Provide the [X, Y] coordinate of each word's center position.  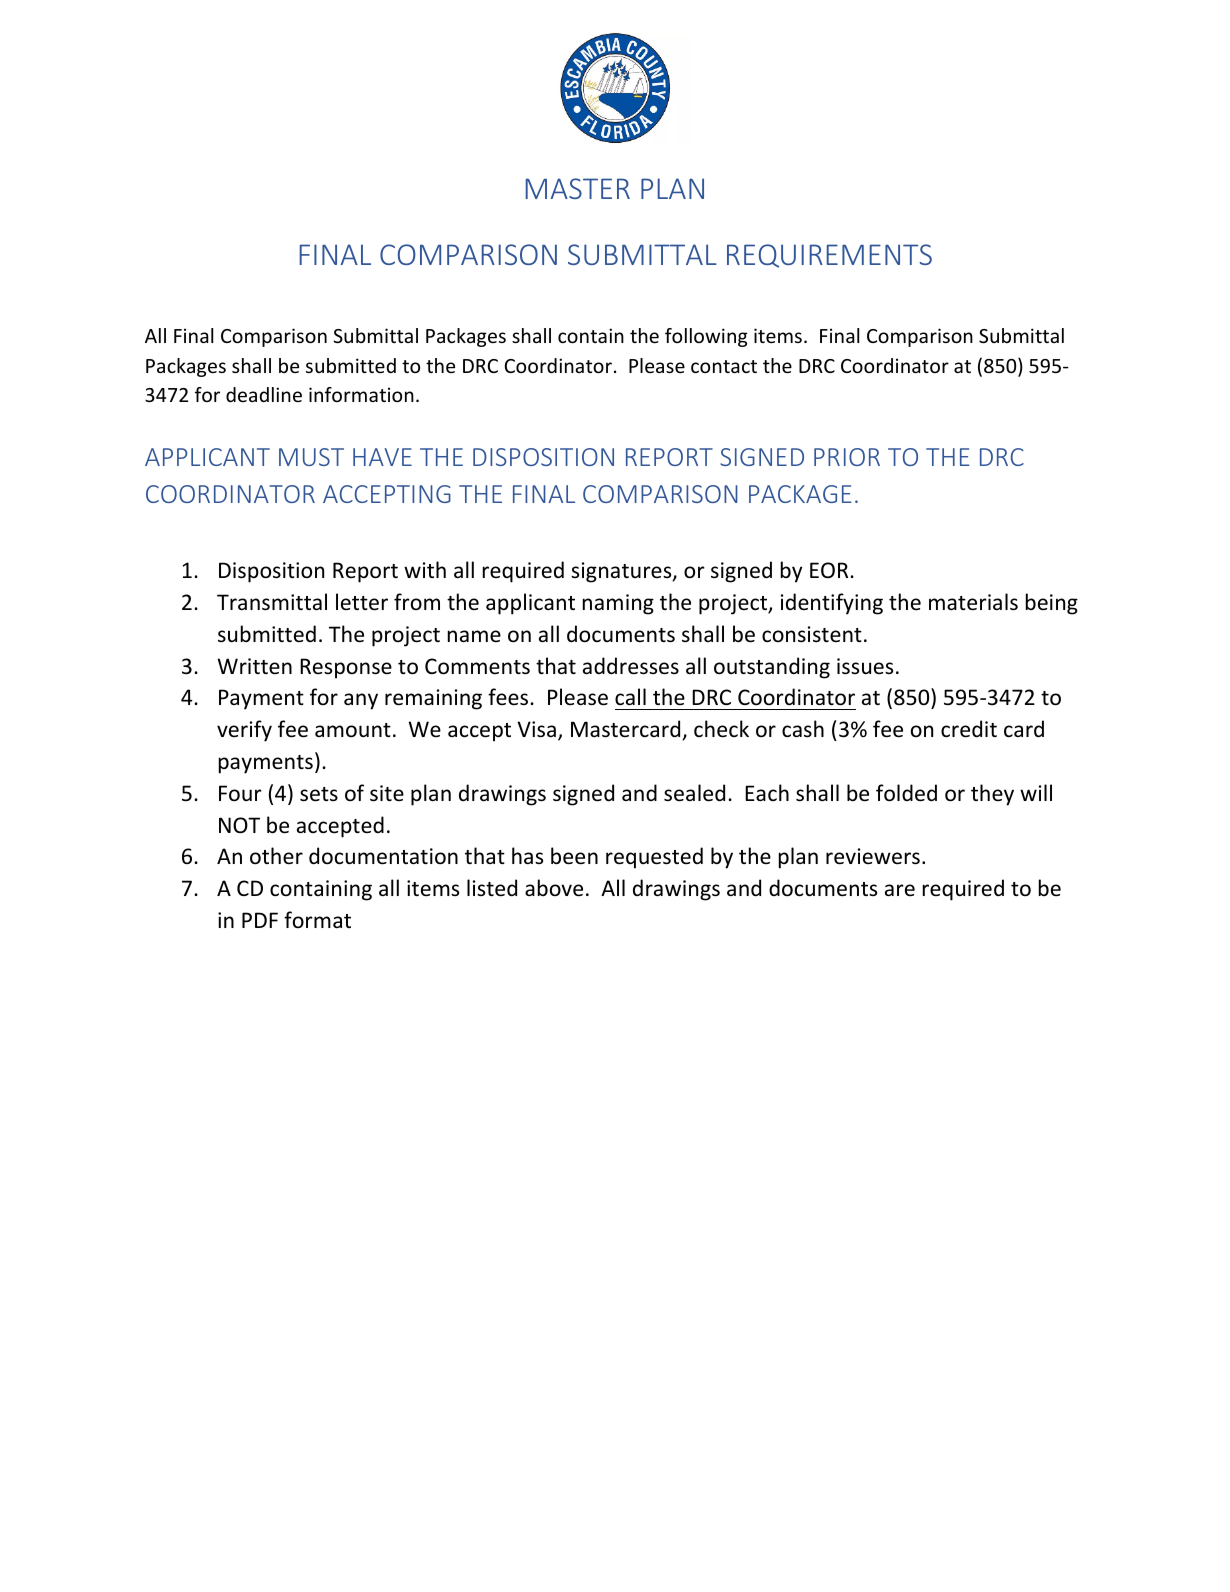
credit [969, 729]
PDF [260, 920]
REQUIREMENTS [829, 256]
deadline [264, 394]
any [361, 701]
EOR [829, 570]
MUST [311, 457]
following [706, 337]
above [554, 888]
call [630, 697]
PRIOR [847, 457]
